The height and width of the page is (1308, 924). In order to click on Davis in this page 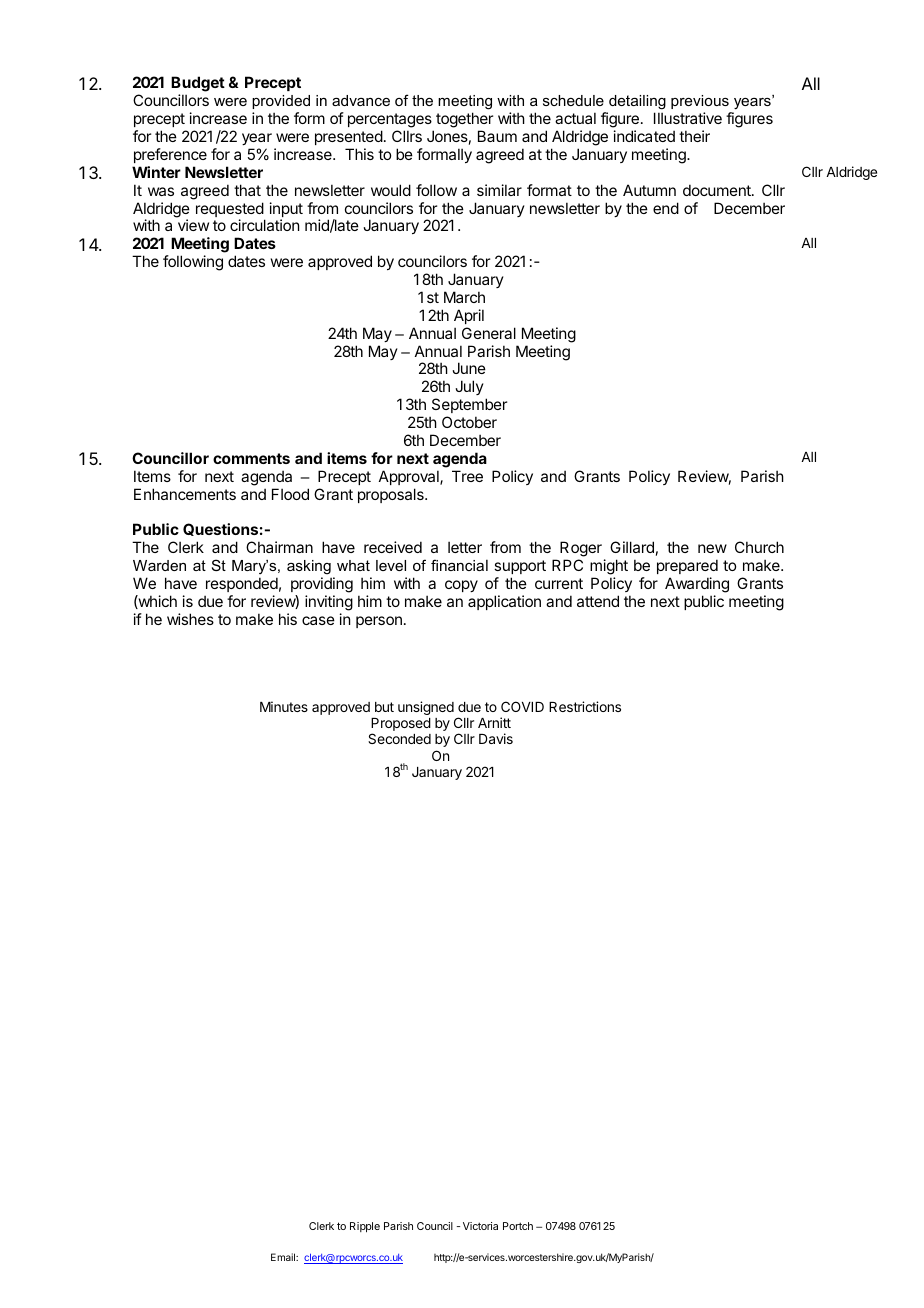, I will do `click(496, 738)`.
